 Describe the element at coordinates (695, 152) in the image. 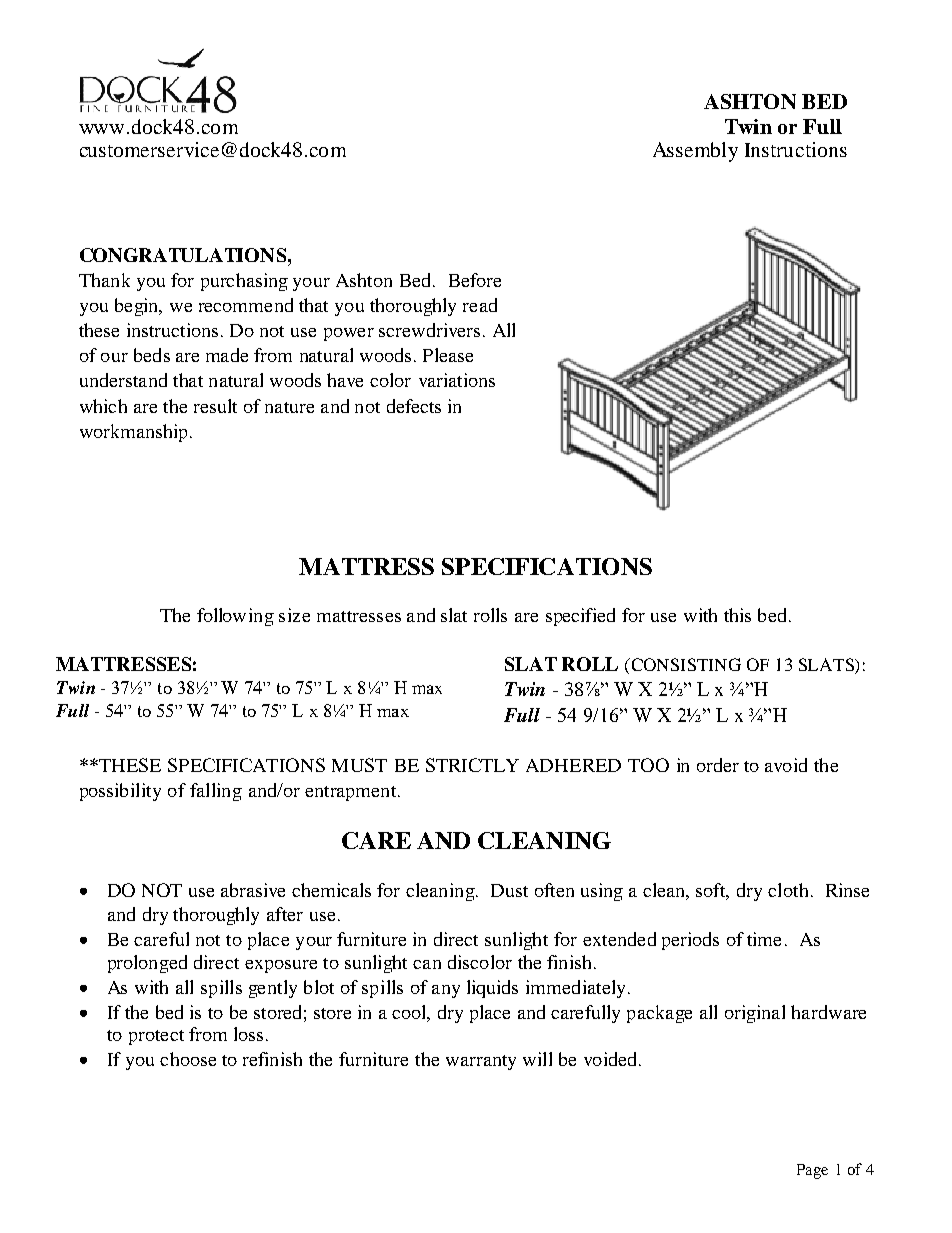

I see `Assembly` at that location.
